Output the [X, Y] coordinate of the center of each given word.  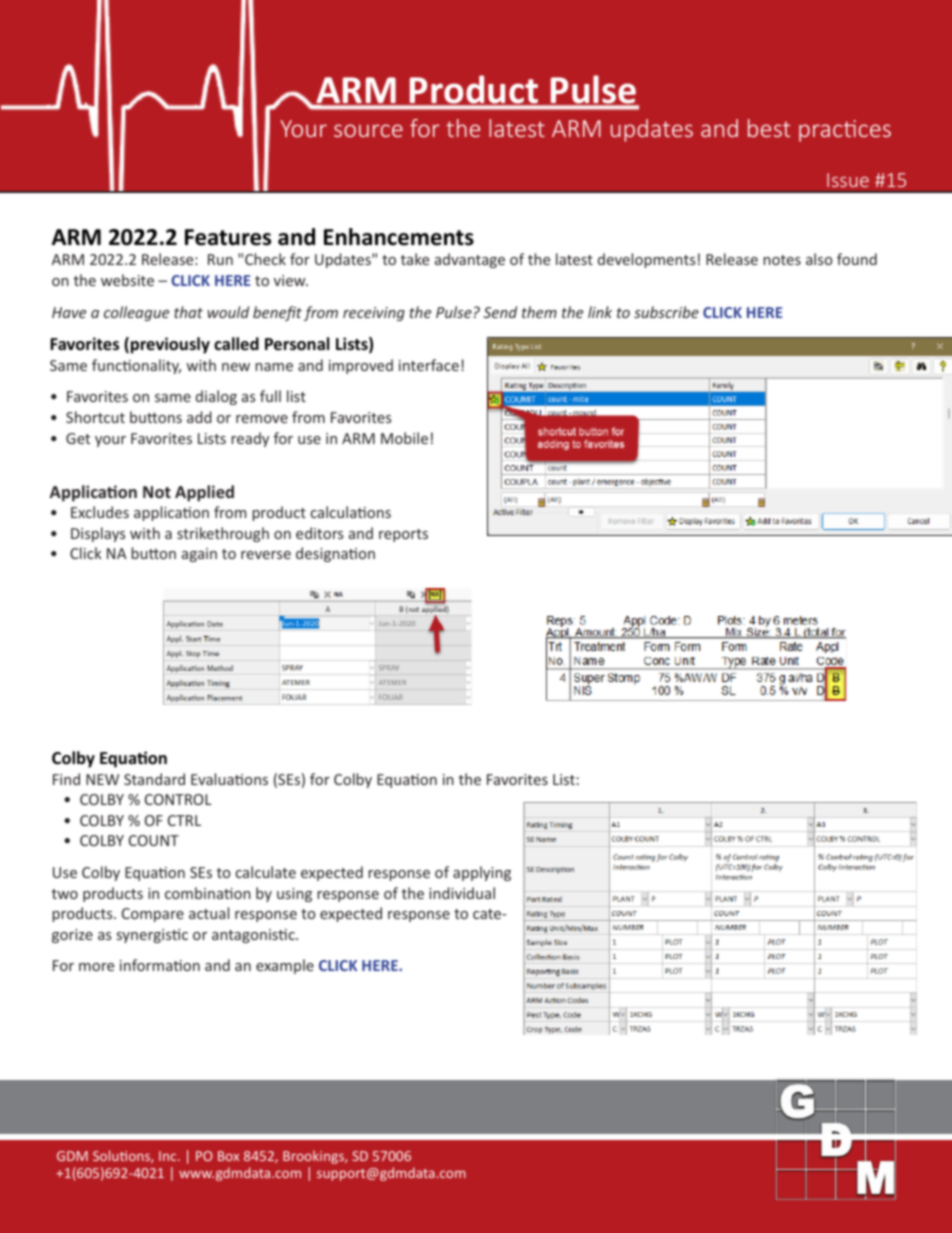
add [199, 417]
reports [403, 535]
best [769, 128]
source [368, 130]
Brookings [314, 1157]
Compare [153, 915]
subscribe [666, 312]
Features [228, 237]
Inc [169, 1156]
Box [228, 1156]
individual [462, 893]
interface [429, 365]
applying [482, 873]
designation [335, 554]
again [199, 555]
